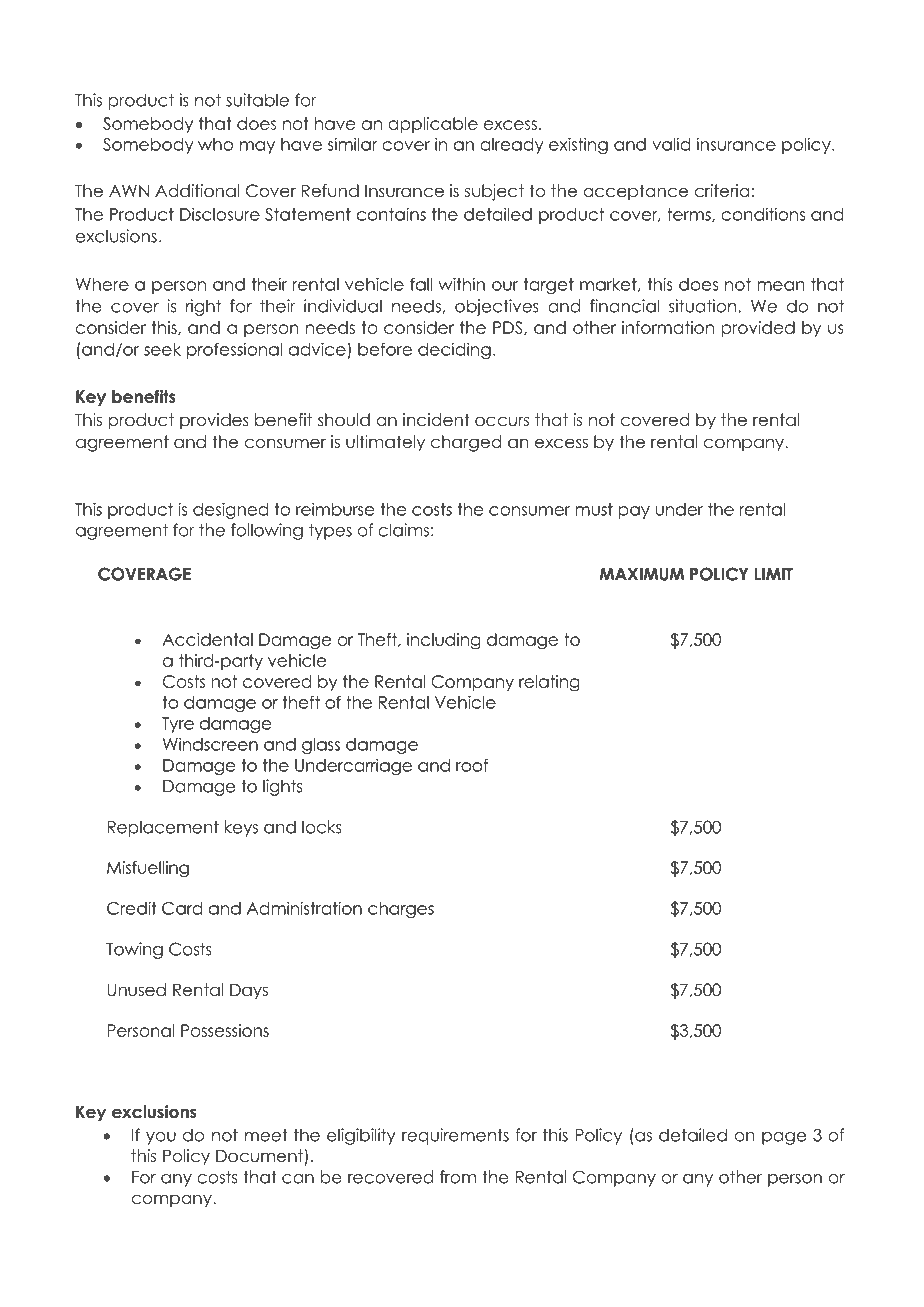  Describe the element at coordinates (215, 144) in the screenshot. I see `who` at that location.
